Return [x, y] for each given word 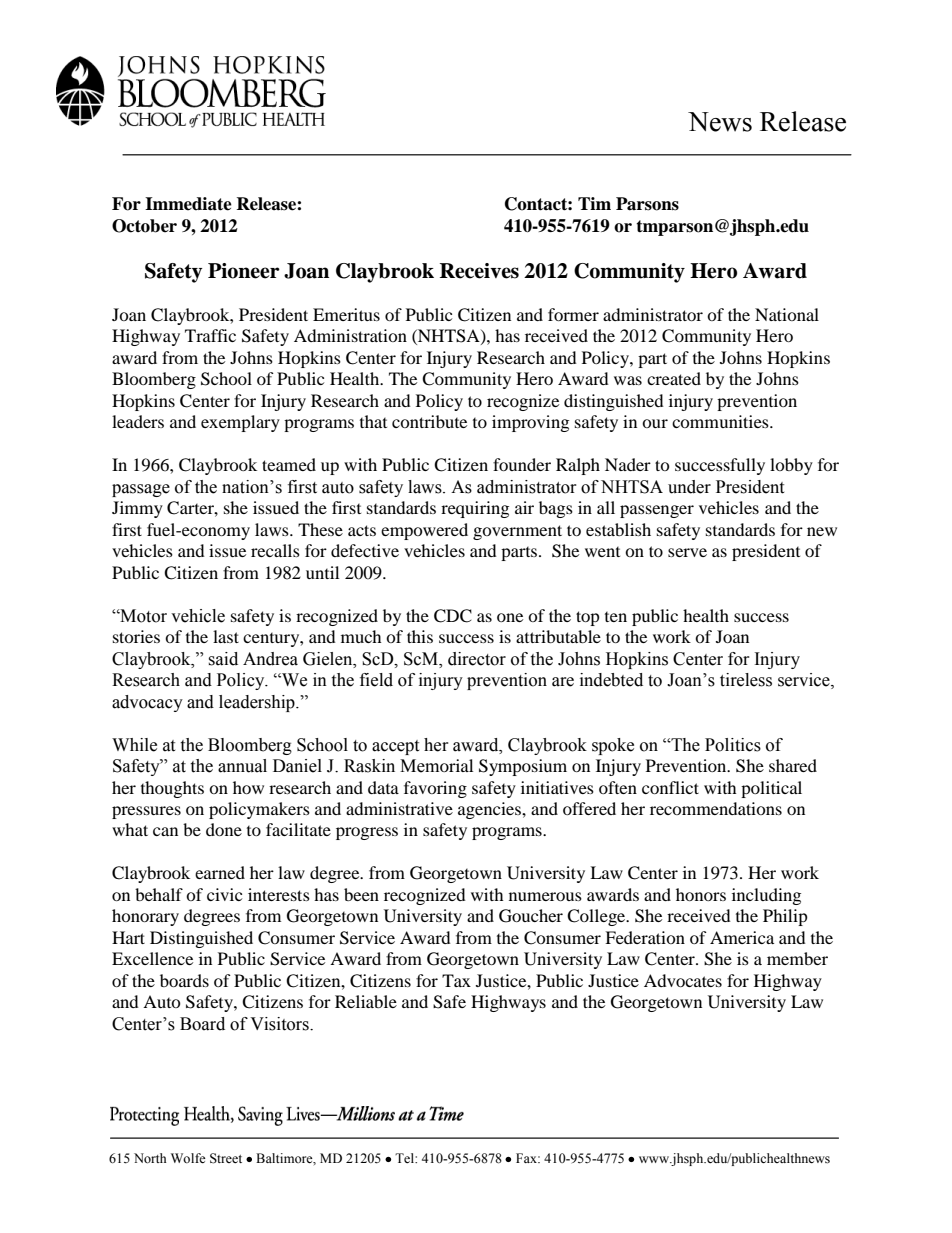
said [223, 659]
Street [226, 1158]
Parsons [647, 204]
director [477, 659]
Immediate [188, 204]
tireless [746, 680]
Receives [479, 271]
